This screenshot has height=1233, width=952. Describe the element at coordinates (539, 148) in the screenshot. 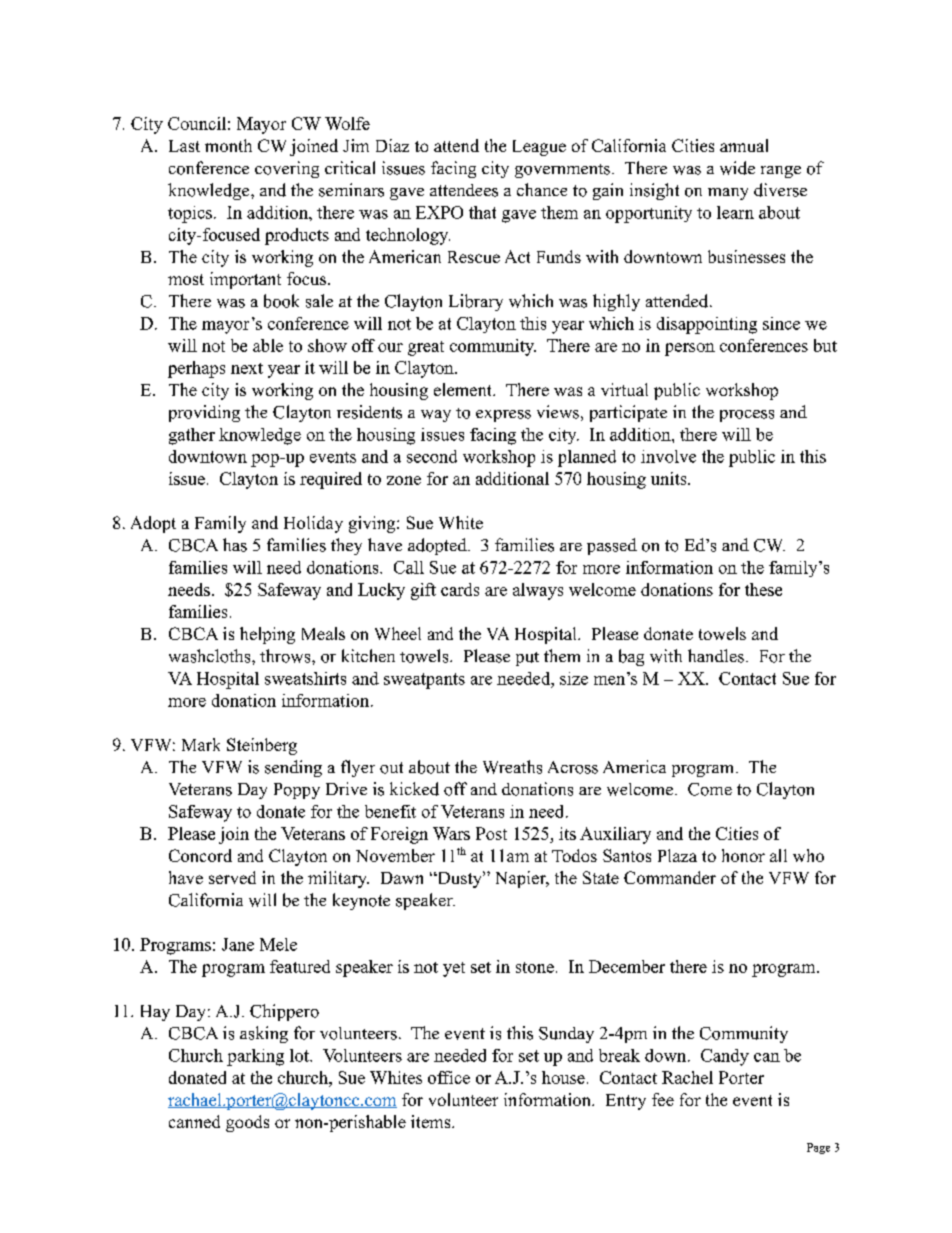

I see `League` at that location.
